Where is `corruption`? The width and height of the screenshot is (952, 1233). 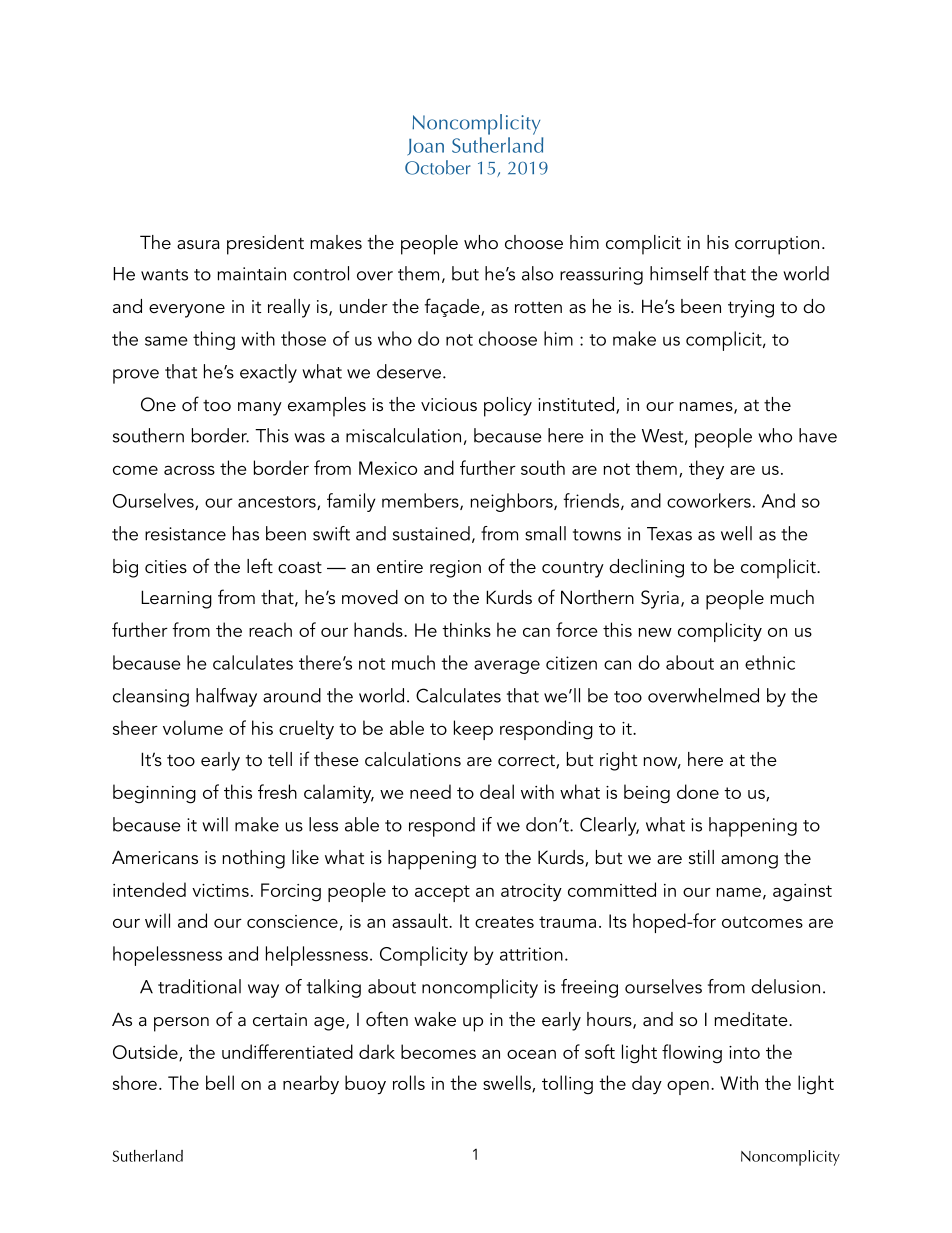
corruption is located at coordinates (777, 245).
